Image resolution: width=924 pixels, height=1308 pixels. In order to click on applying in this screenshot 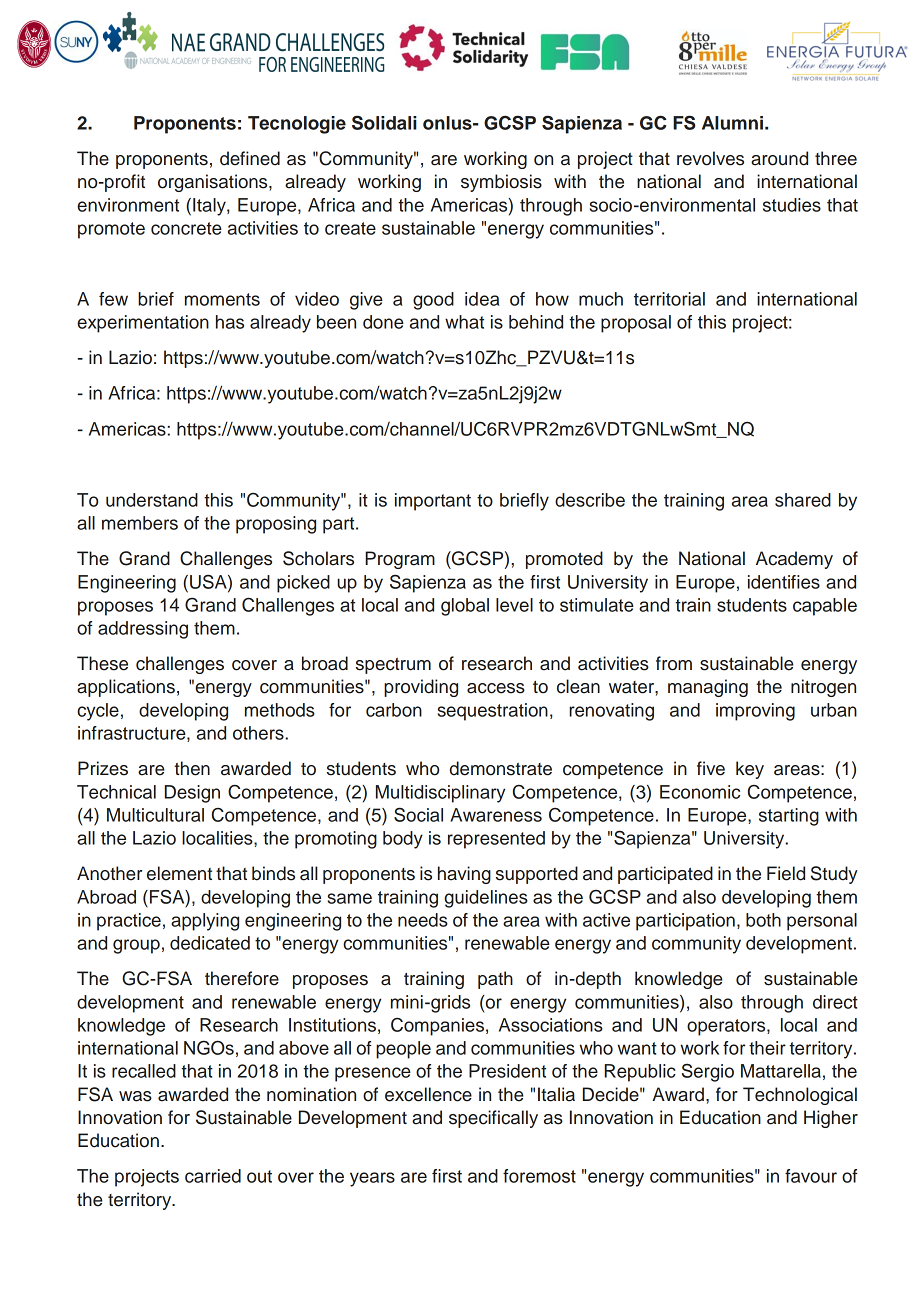, I will do `click(205, 922)`.
